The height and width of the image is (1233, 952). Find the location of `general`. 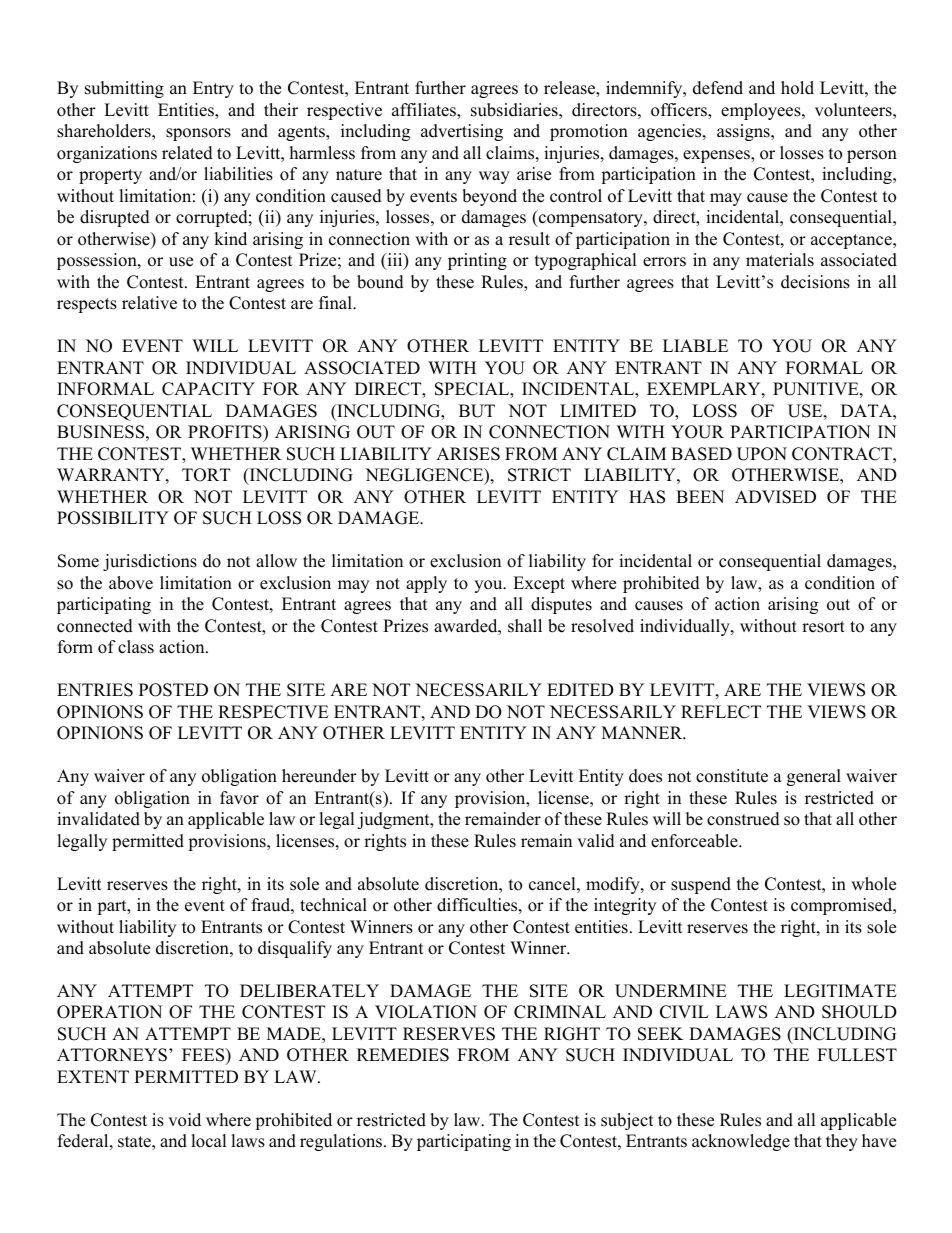

general is located at coordinates (814, 777).
